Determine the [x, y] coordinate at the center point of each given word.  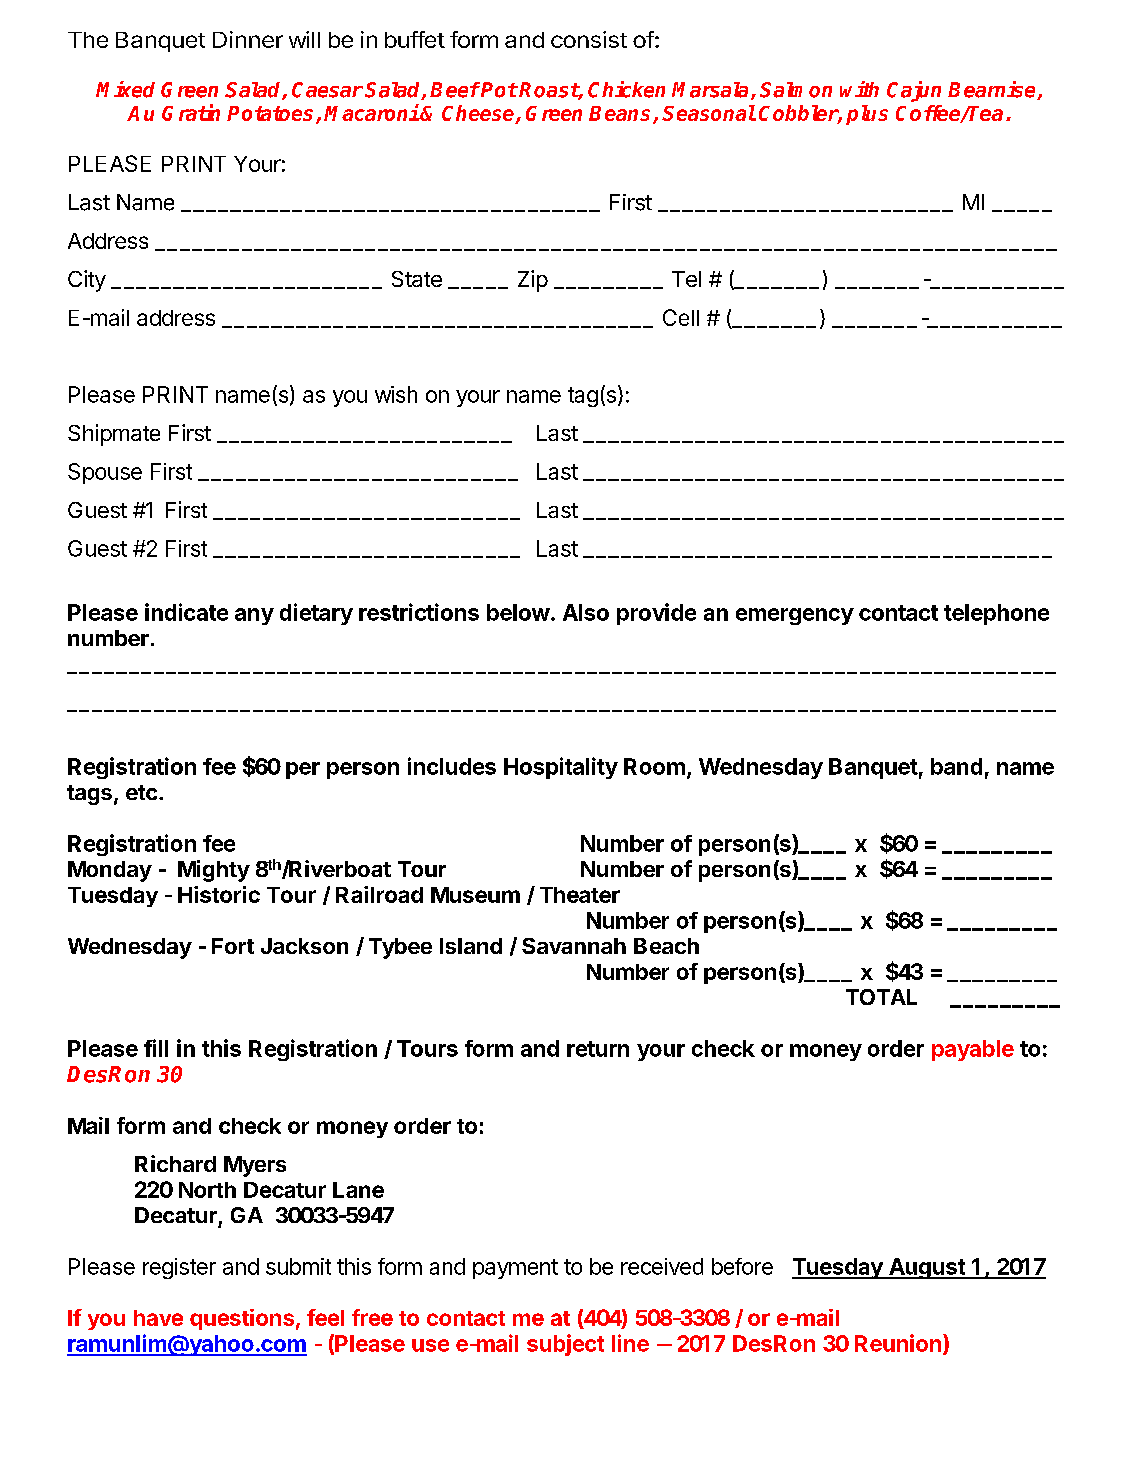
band [956, 766]
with [859, 89]
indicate [186, 612]
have [158, 1318]
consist [589, 39]
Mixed [125, 89]
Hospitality [561, 768]
